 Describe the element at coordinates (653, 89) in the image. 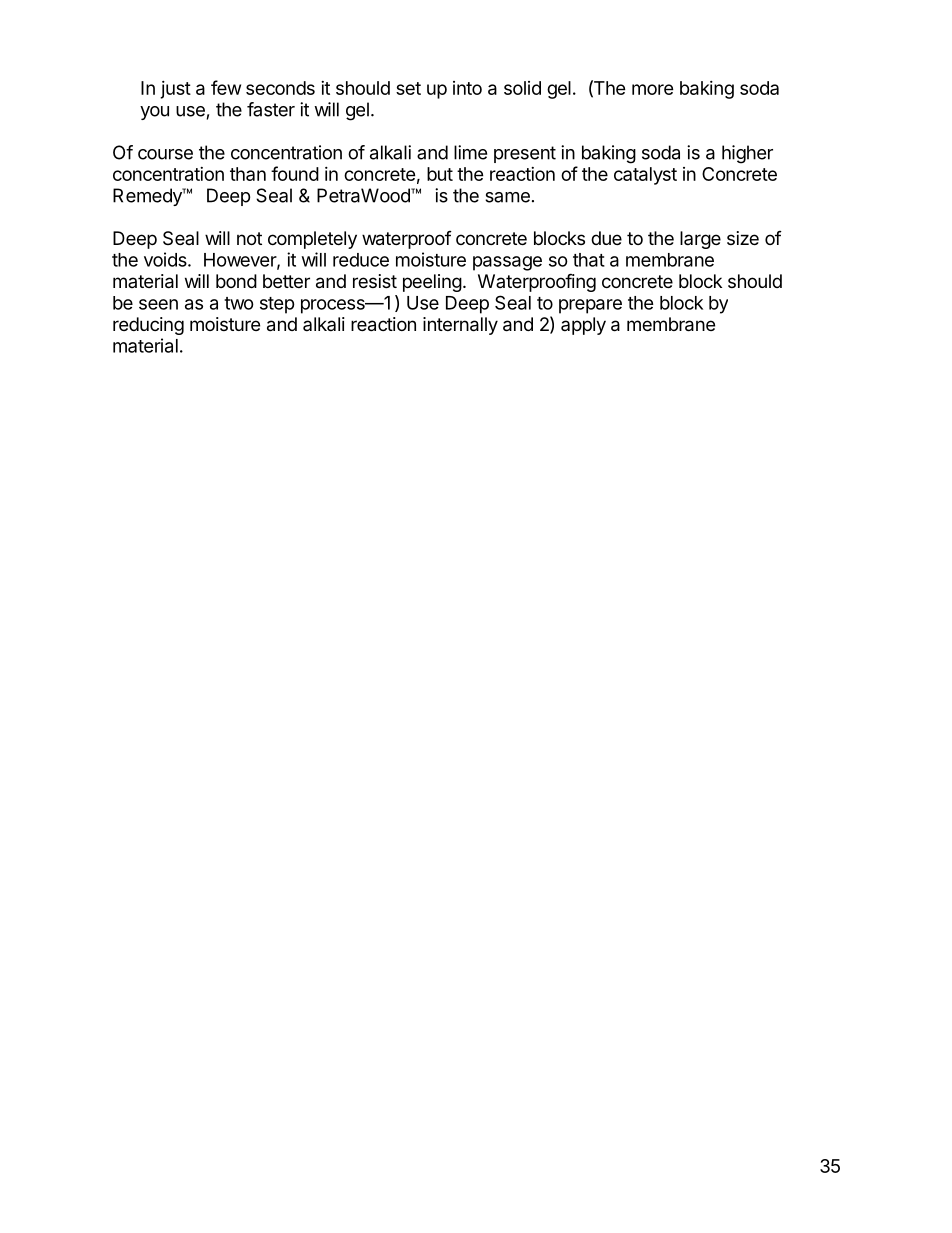

I see `more` at that location.
